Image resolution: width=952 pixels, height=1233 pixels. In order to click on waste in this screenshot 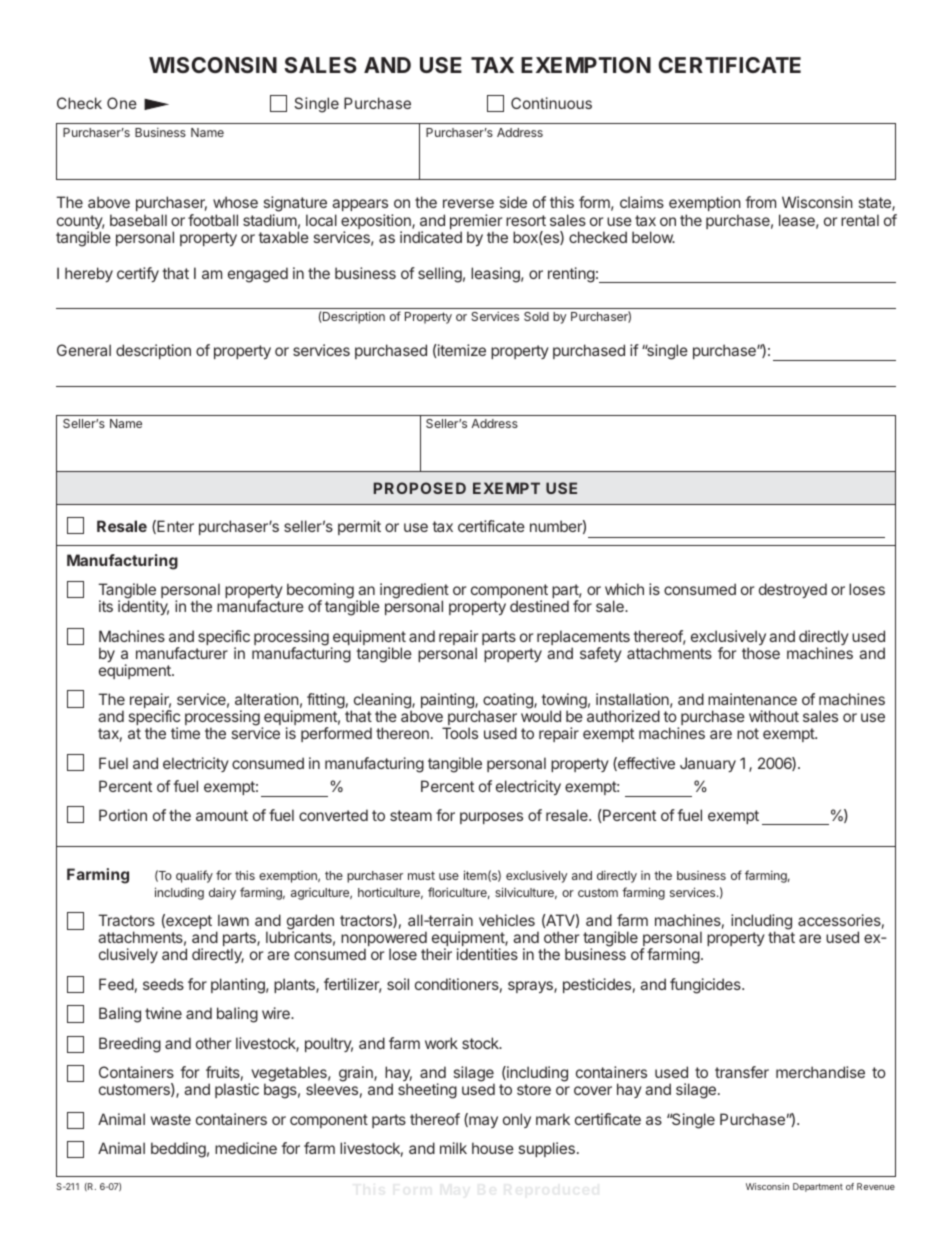, I will do `click(171, 1119)`.
